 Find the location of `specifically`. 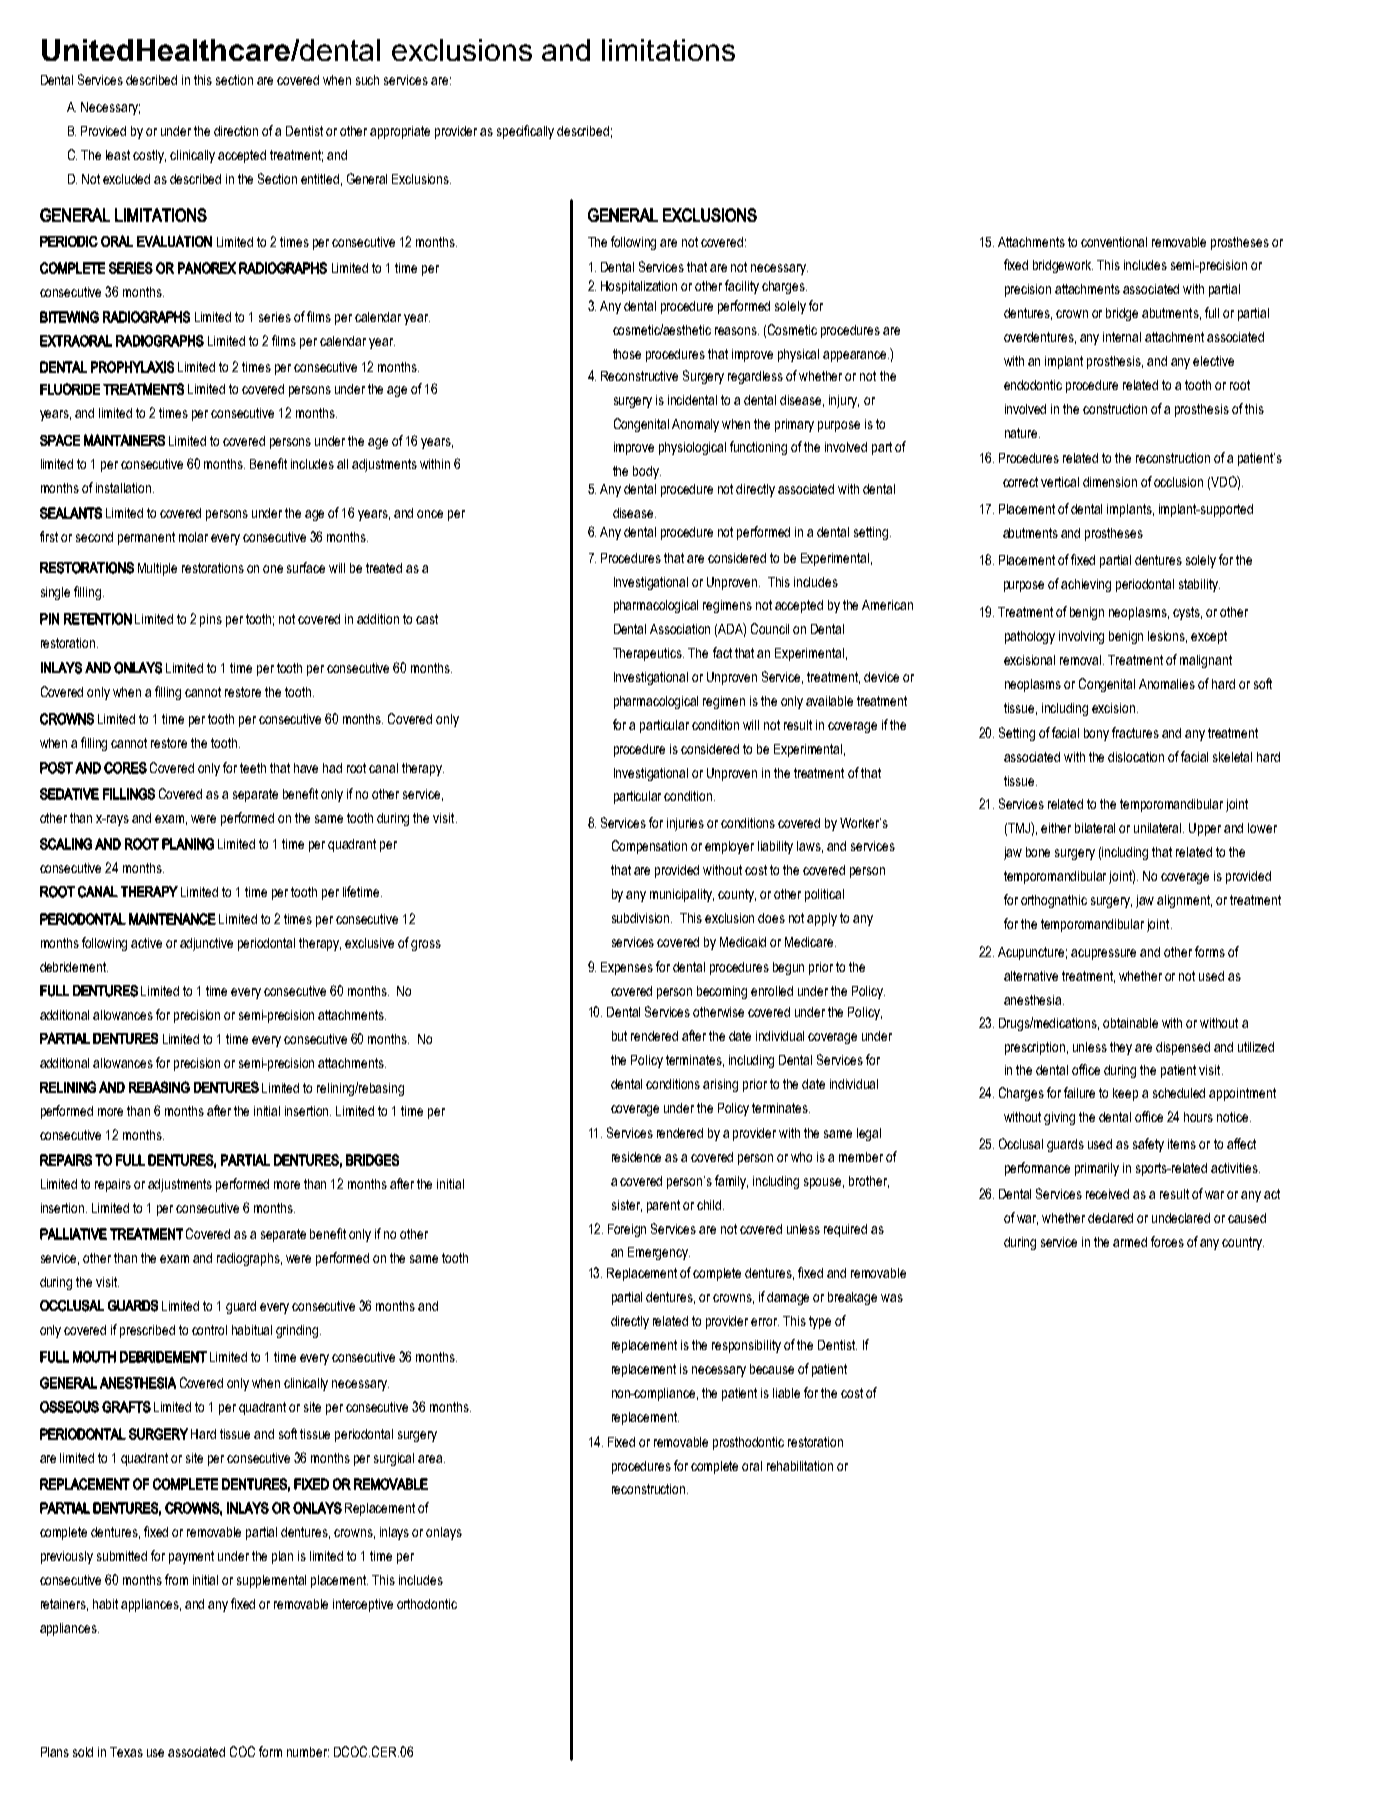

specifically is located at coordinates (525, 132).
